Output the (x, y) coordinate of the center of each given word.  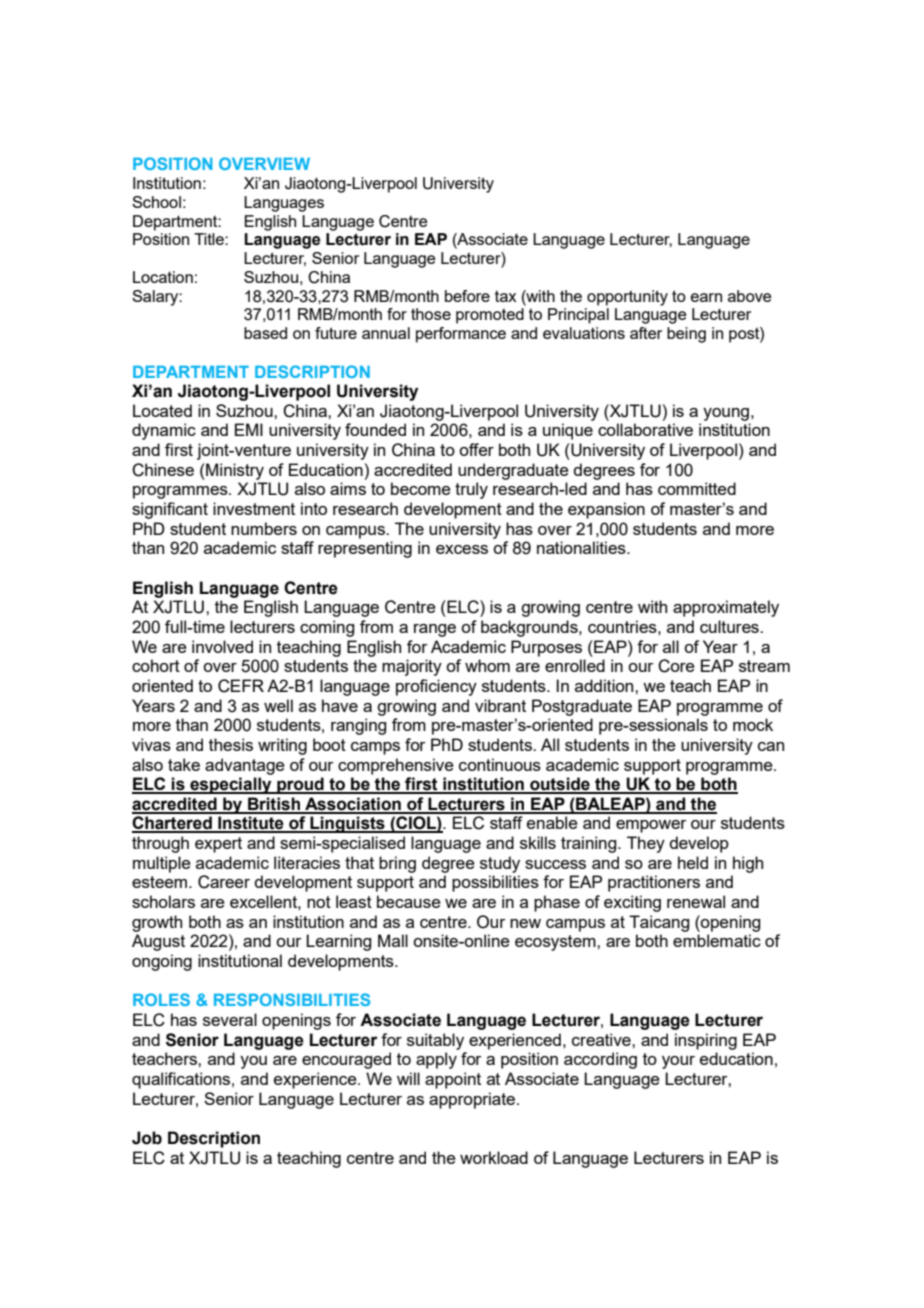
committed (697, 488)
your (678, 1062)
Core (676, 666)
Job (147, 1138)
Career (224, 882)
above (749, 296)
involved (222, 646)
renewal (696, 901)
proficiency (436, 687)
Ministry (234, 471)
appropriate (472, 1100)
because (409, 901)
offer (476, 449)
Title (210, 239)
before (467, 296)
